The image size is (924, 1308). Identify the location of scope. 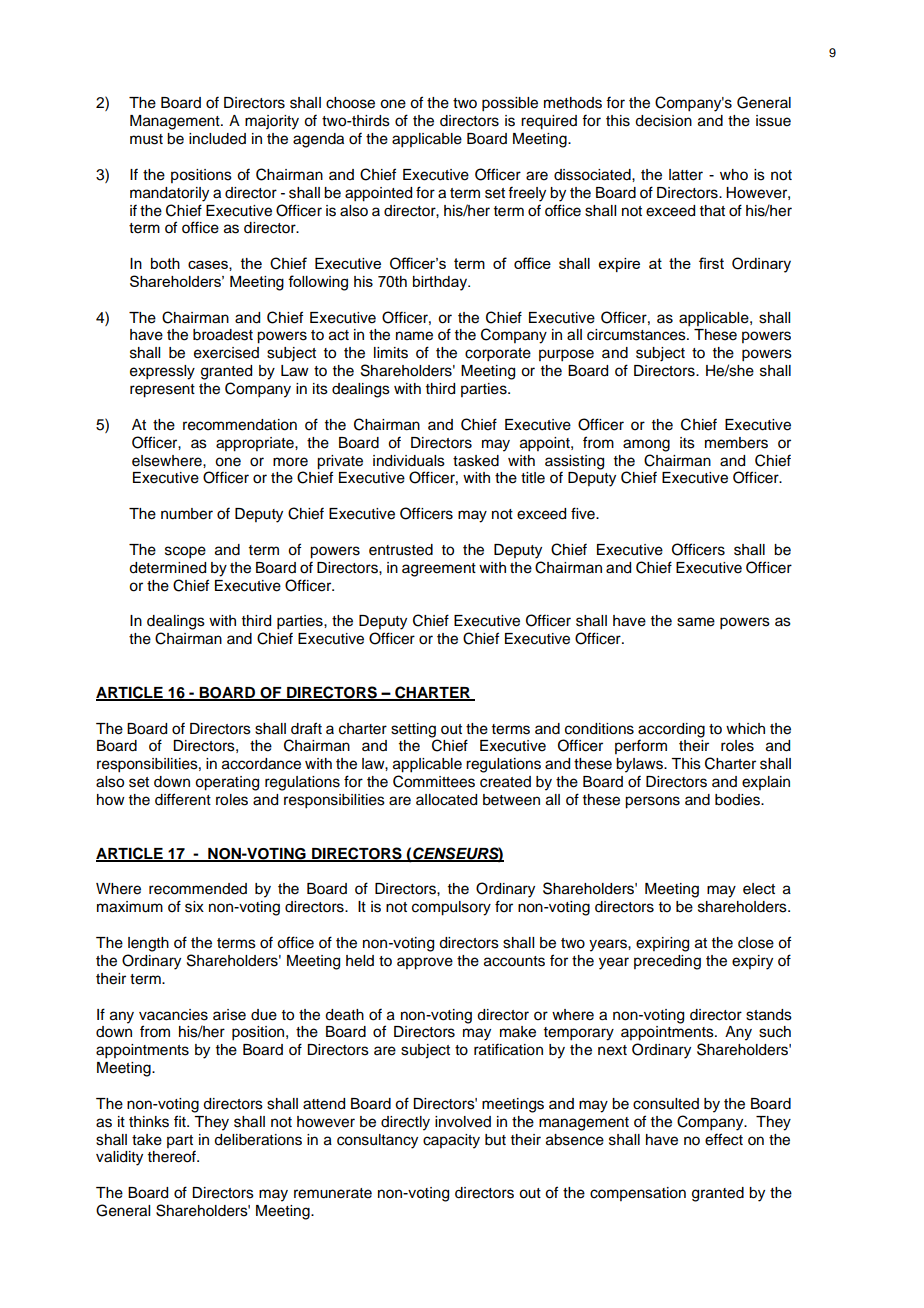
(185, 552).
